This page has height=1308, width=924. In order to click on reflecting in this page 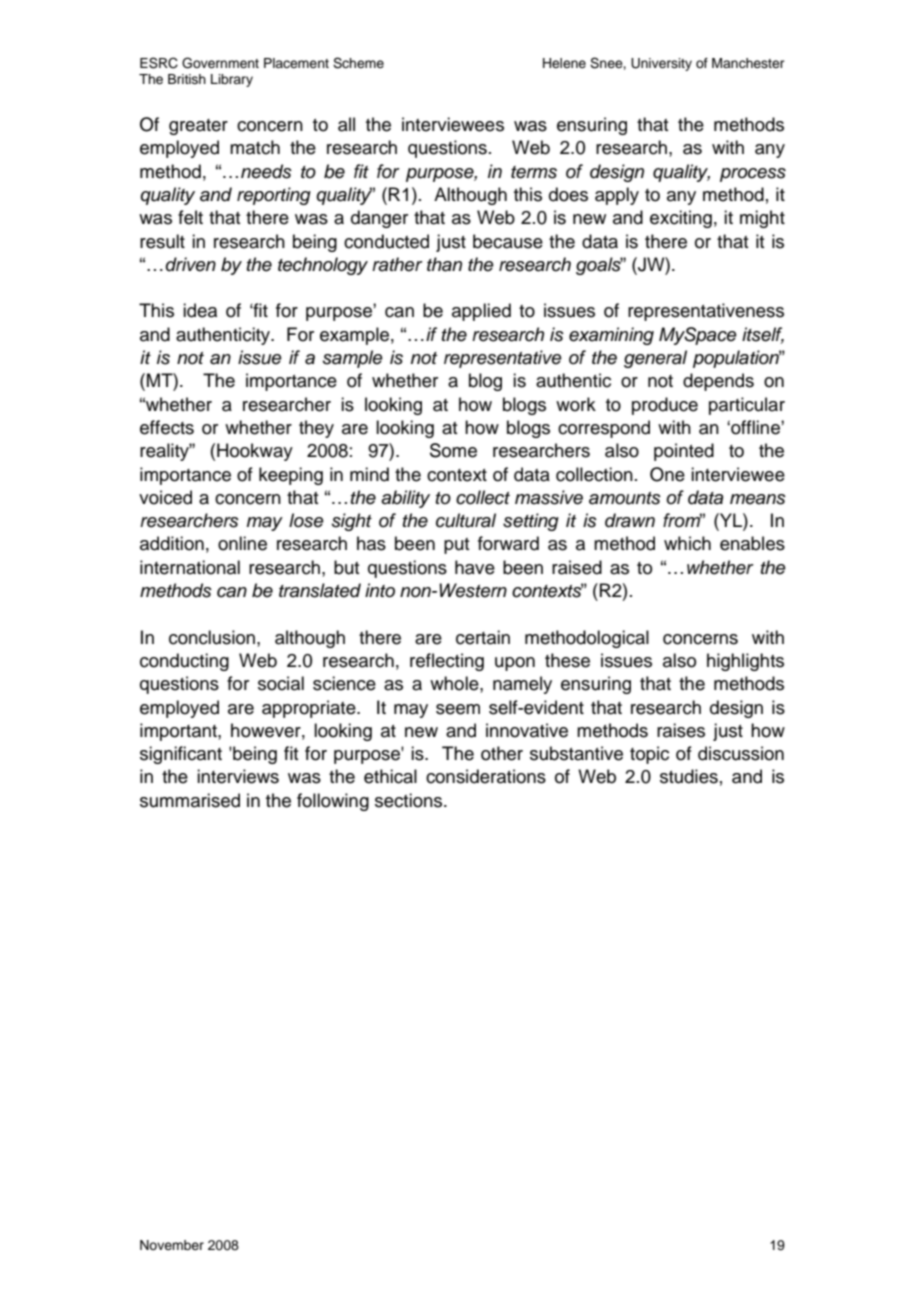, I will do `click(447, 662)`.
